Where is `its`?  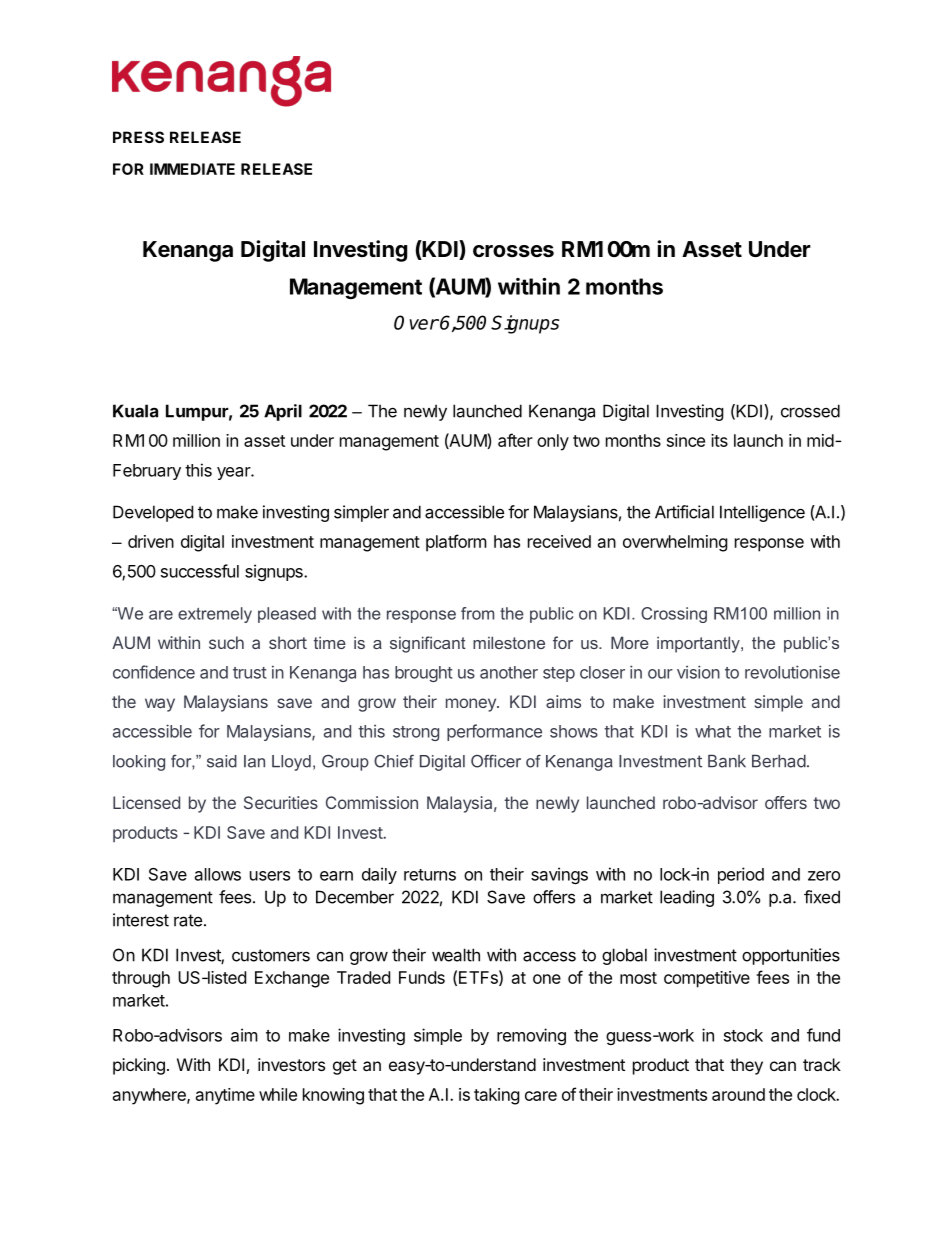 its is located at coordinates (719, 440).
